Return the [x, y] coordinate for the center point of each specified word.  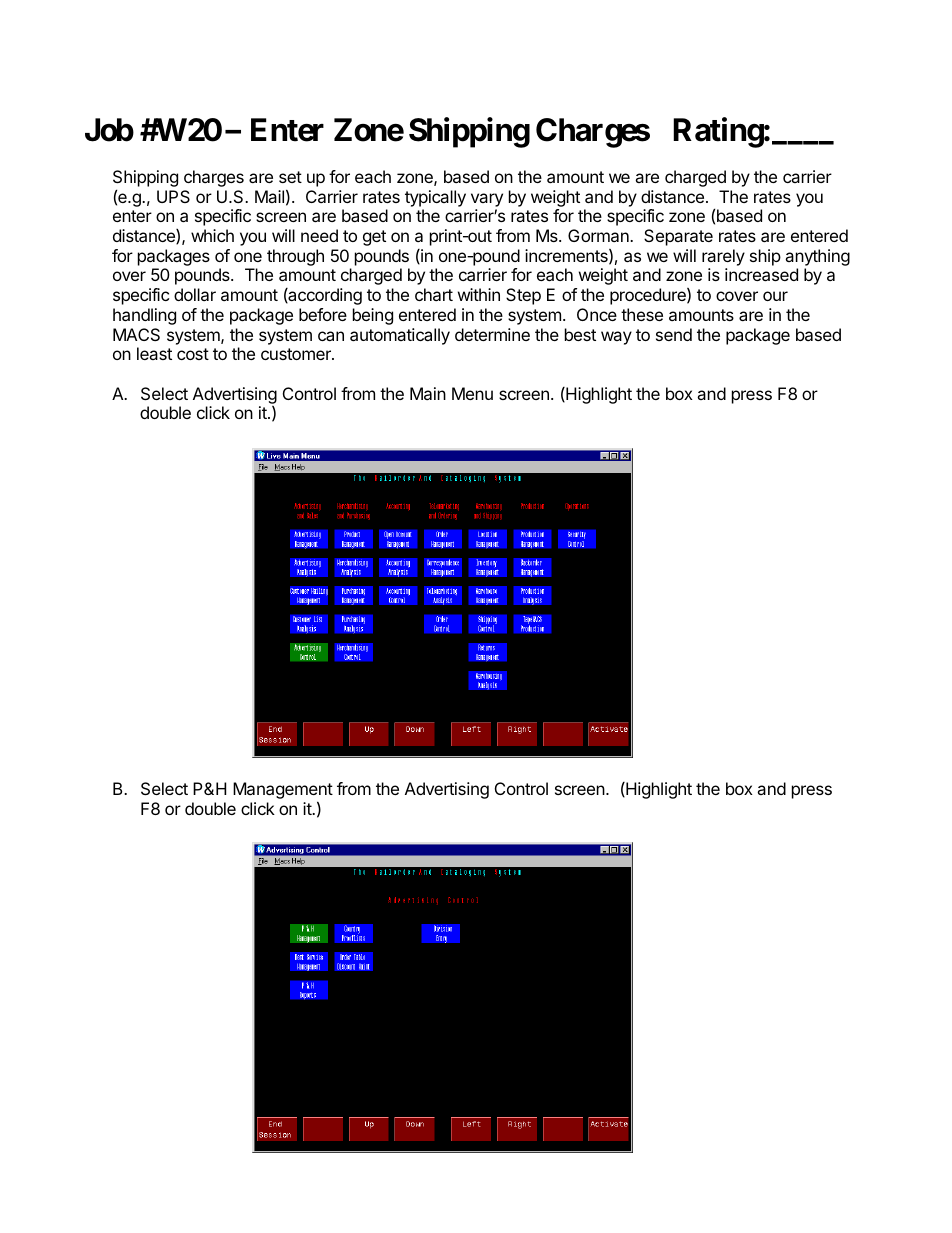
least [154, 353]
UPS [173, 196]
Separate [678, 237]
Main [428, 393]
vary [487, 200]
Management [283, 792]
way [616, 338]
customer [297, 354]
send [674, 334]
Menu [472, 393]
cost [193, 354]
